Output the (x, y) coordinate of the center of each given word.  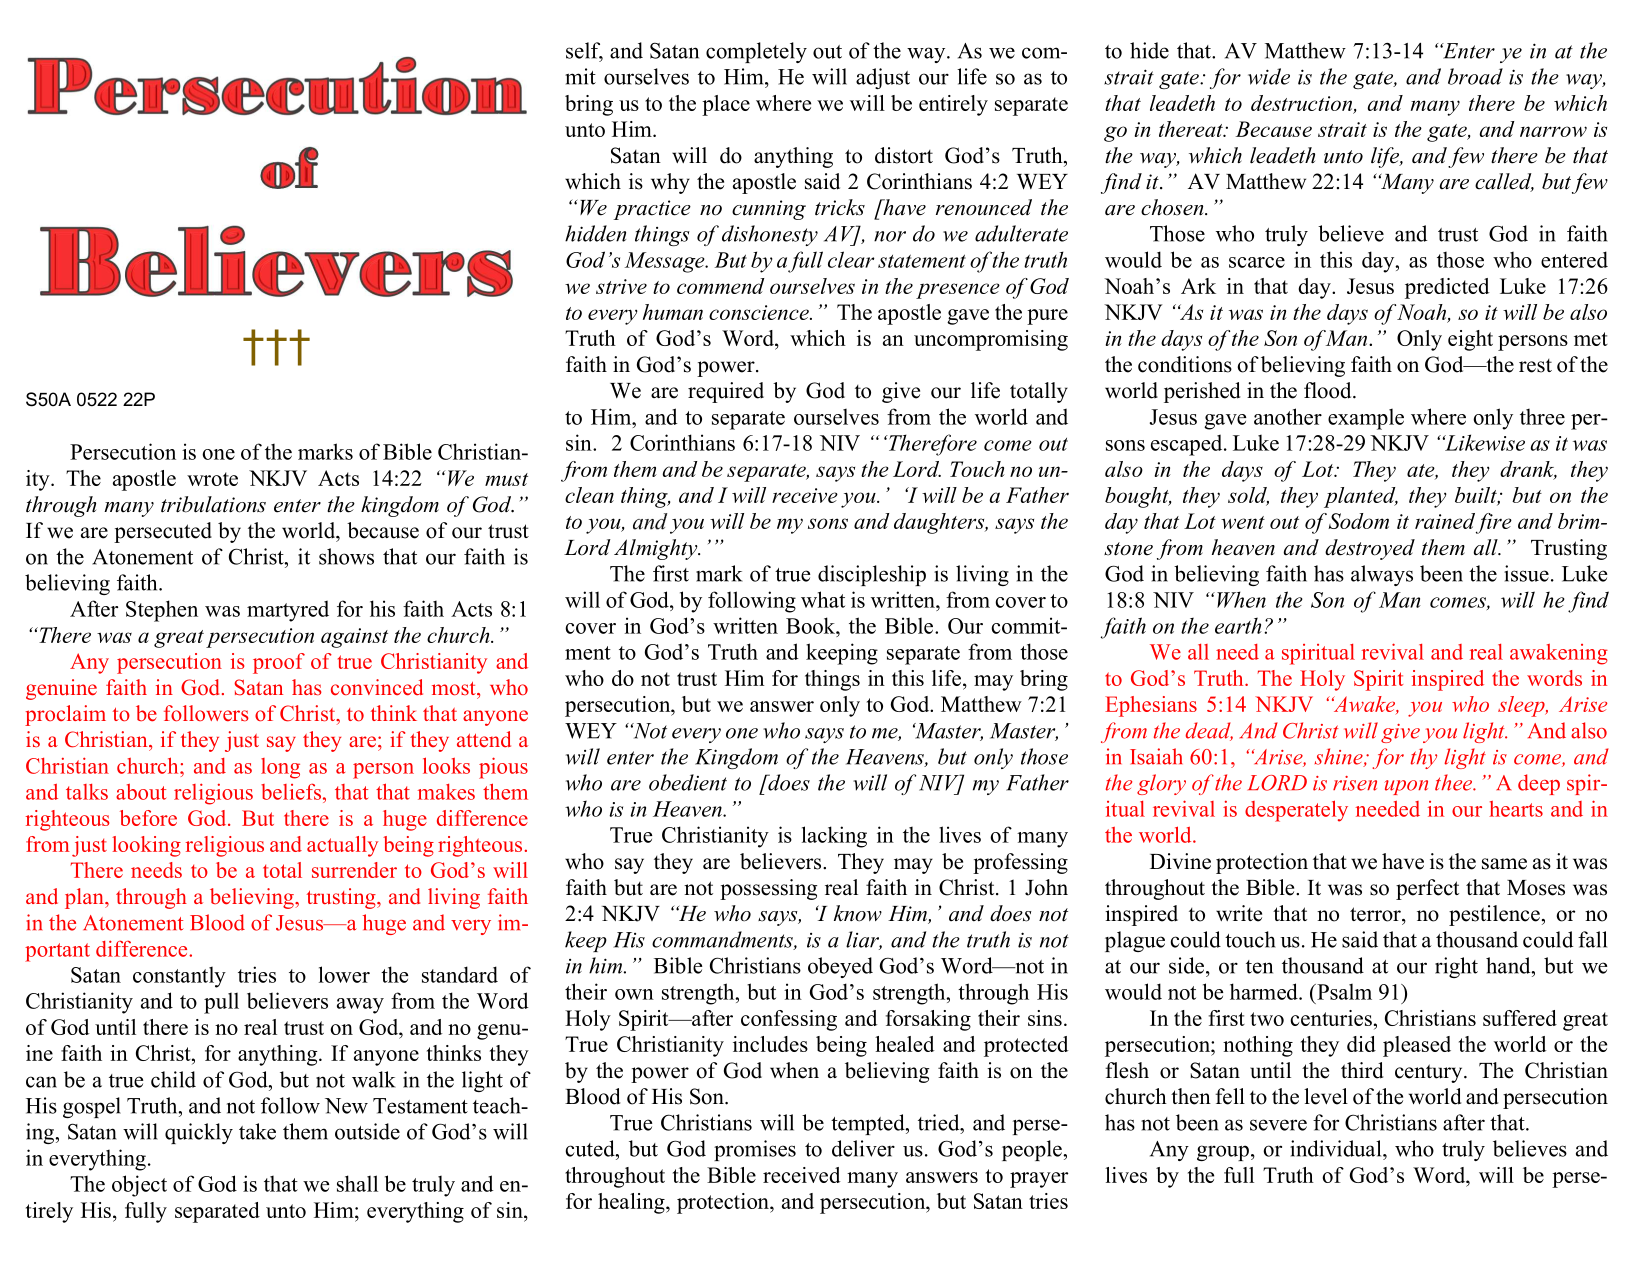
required (726, 392)
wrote (212, 479)
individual (1337, 1148)
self (584, 51)
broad (1475, 76)
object (139, 1186)
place (726, 105)
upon (1406, 787)
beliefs (291, 791)
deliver (863, 1148)
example (1366, 419)
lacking (834, 837)
